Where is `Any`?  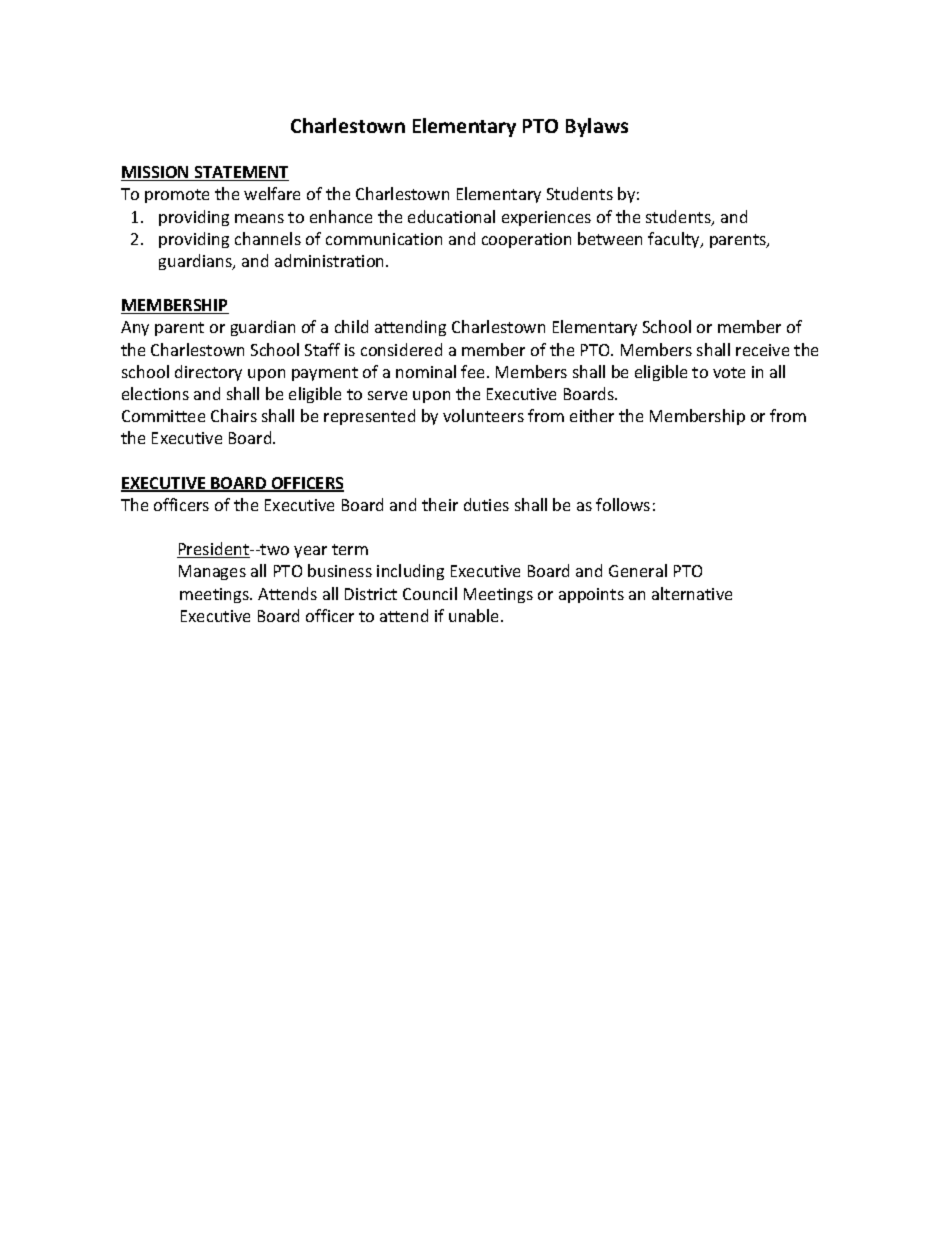
Any is located at coordinates (135, 328).
